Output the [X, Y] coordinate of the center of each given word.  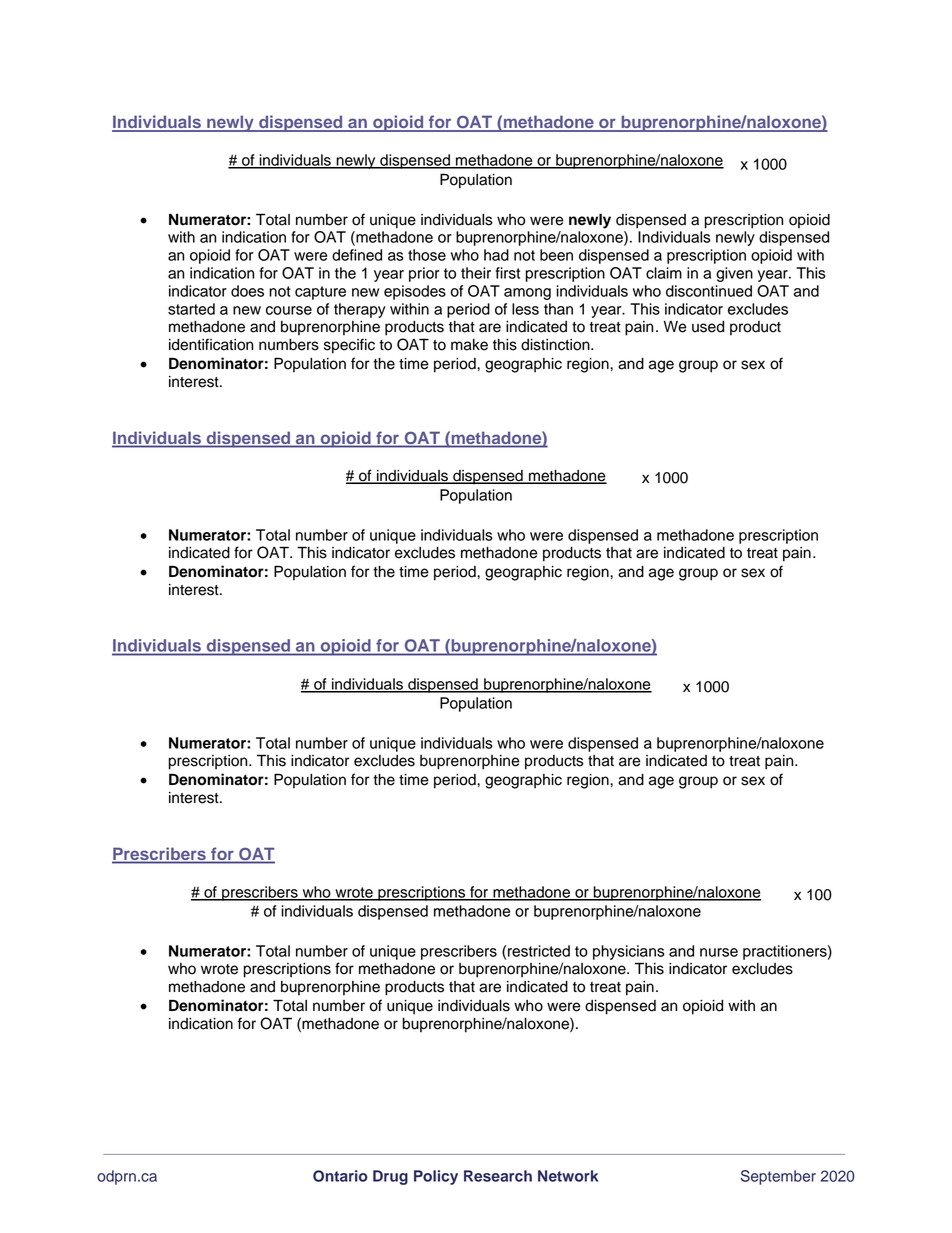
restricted [539, 951]
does [247, 291]
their [476, 273]
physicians [629, 952]
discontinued [709, 291]
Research [498, 1176]
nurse [719, 952]
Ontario [340, 1176]
